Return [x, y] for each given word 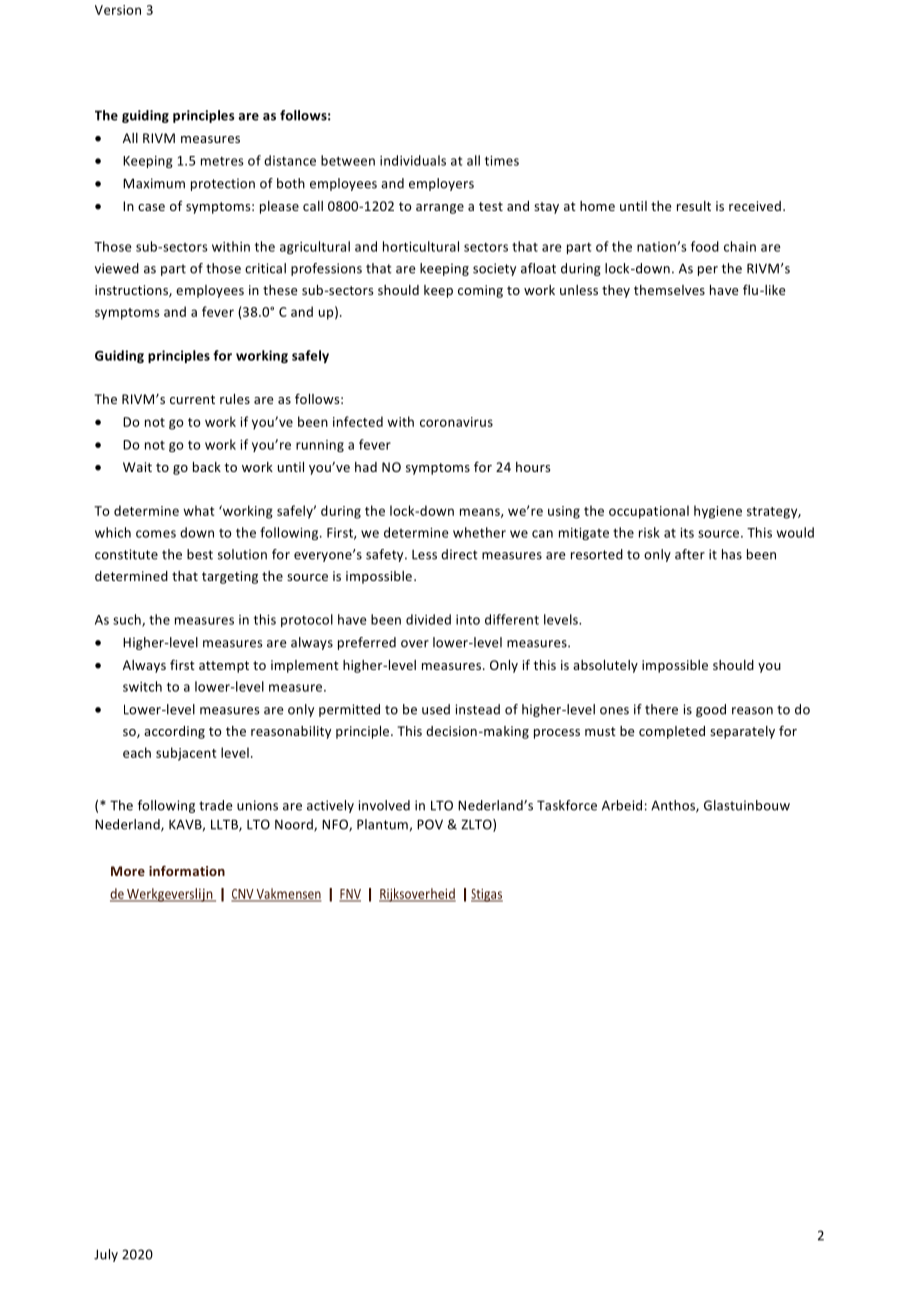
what [199, 510]
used [436, 709]
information [187, 870]
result [694, 206]
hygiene [718, 512]
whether [479, 532]
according [174, 732]
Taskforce [567, 805]
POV [430, 824]
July [106, 1255]
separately [742, 732]
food [705, 246]
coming [480, 291]
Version [118, 10]
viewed [117, 268]
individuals [413, 160]
